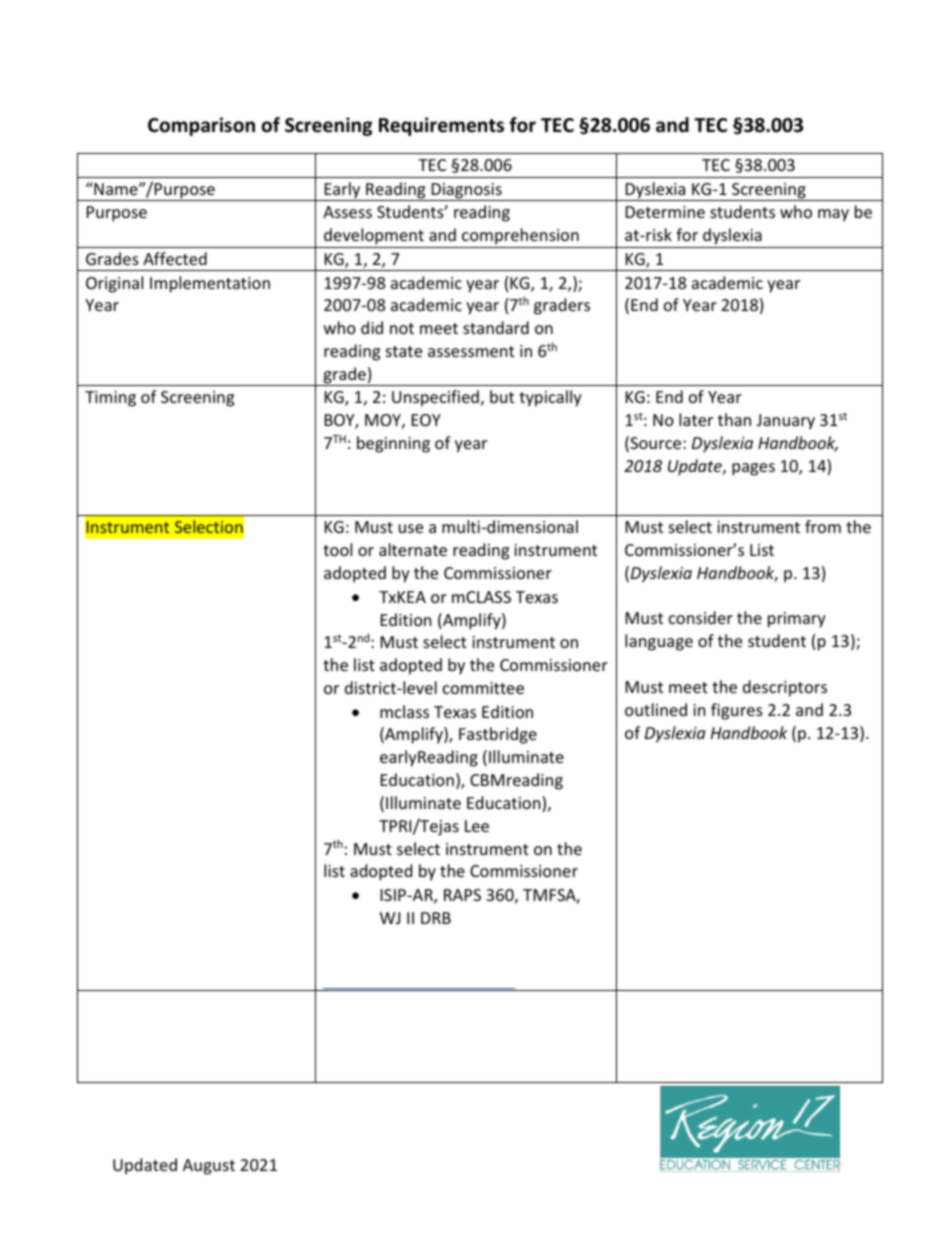  Describe the element at coordinates (496, 327) in the document. I see `standard` at that location.
